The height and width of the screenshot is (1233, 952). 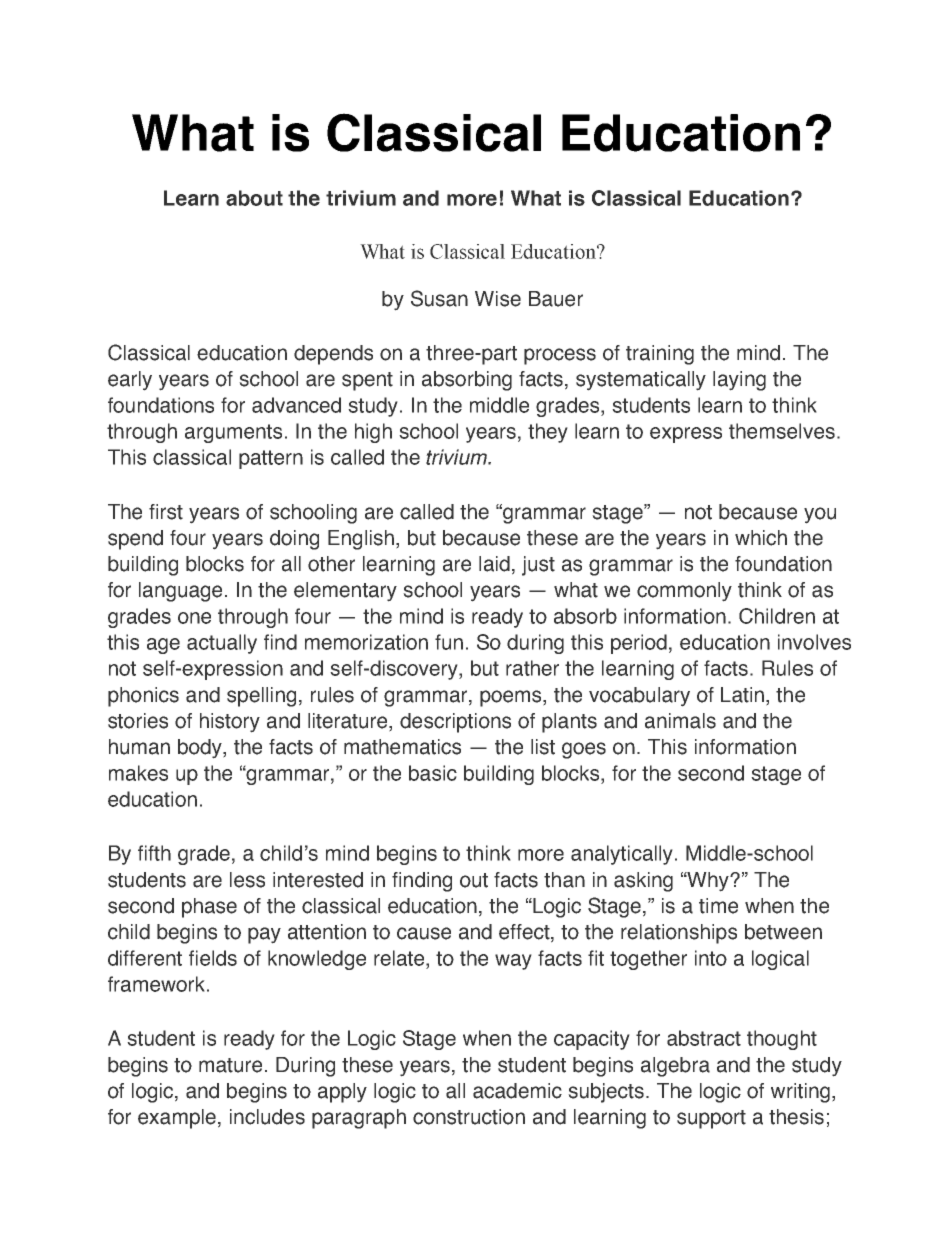 What do you see at coordinates (494, 564) in the screenshot?
I see `laid` at bounding box center [494, 564].
